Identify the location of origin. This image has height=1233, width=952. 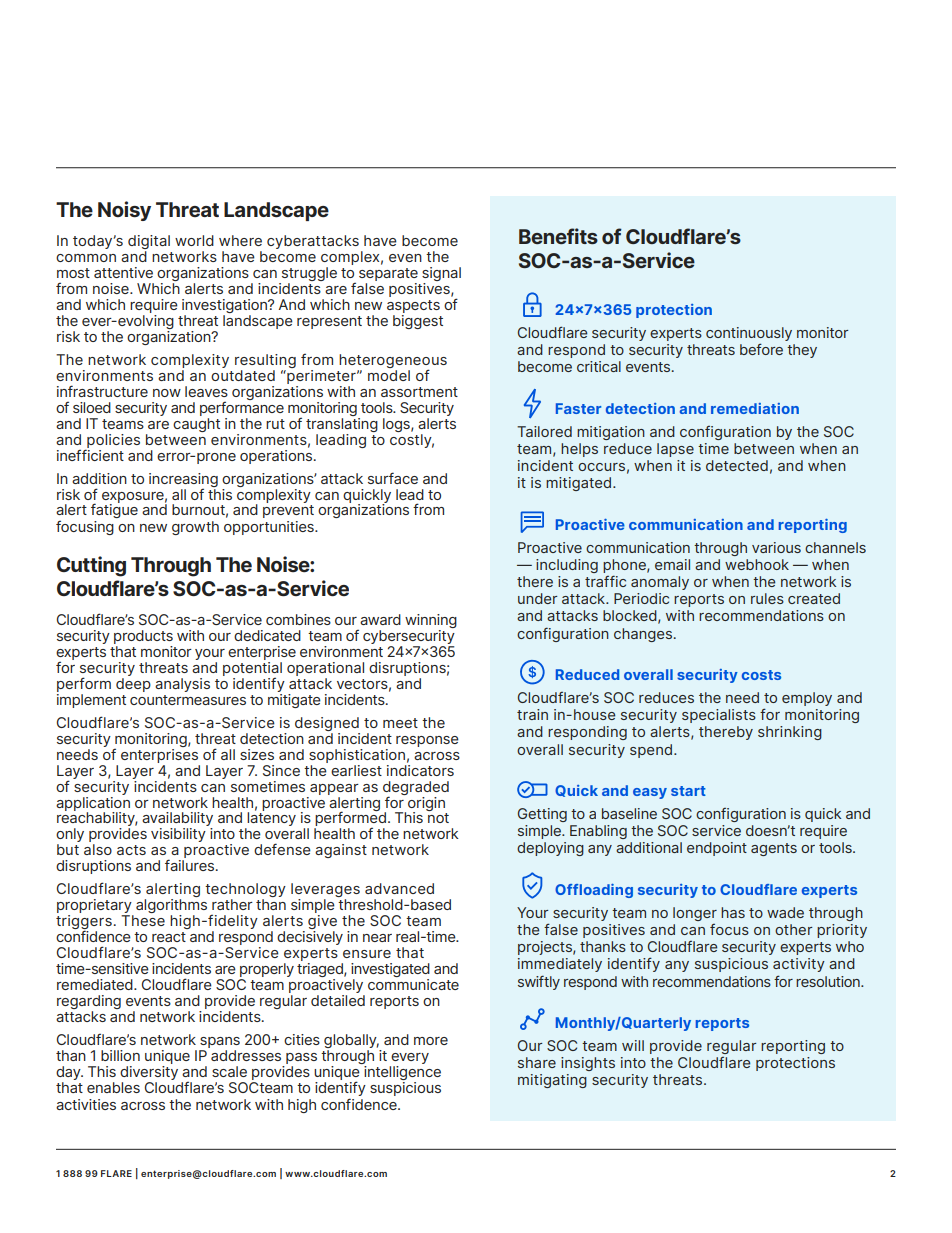
(425, 803).
